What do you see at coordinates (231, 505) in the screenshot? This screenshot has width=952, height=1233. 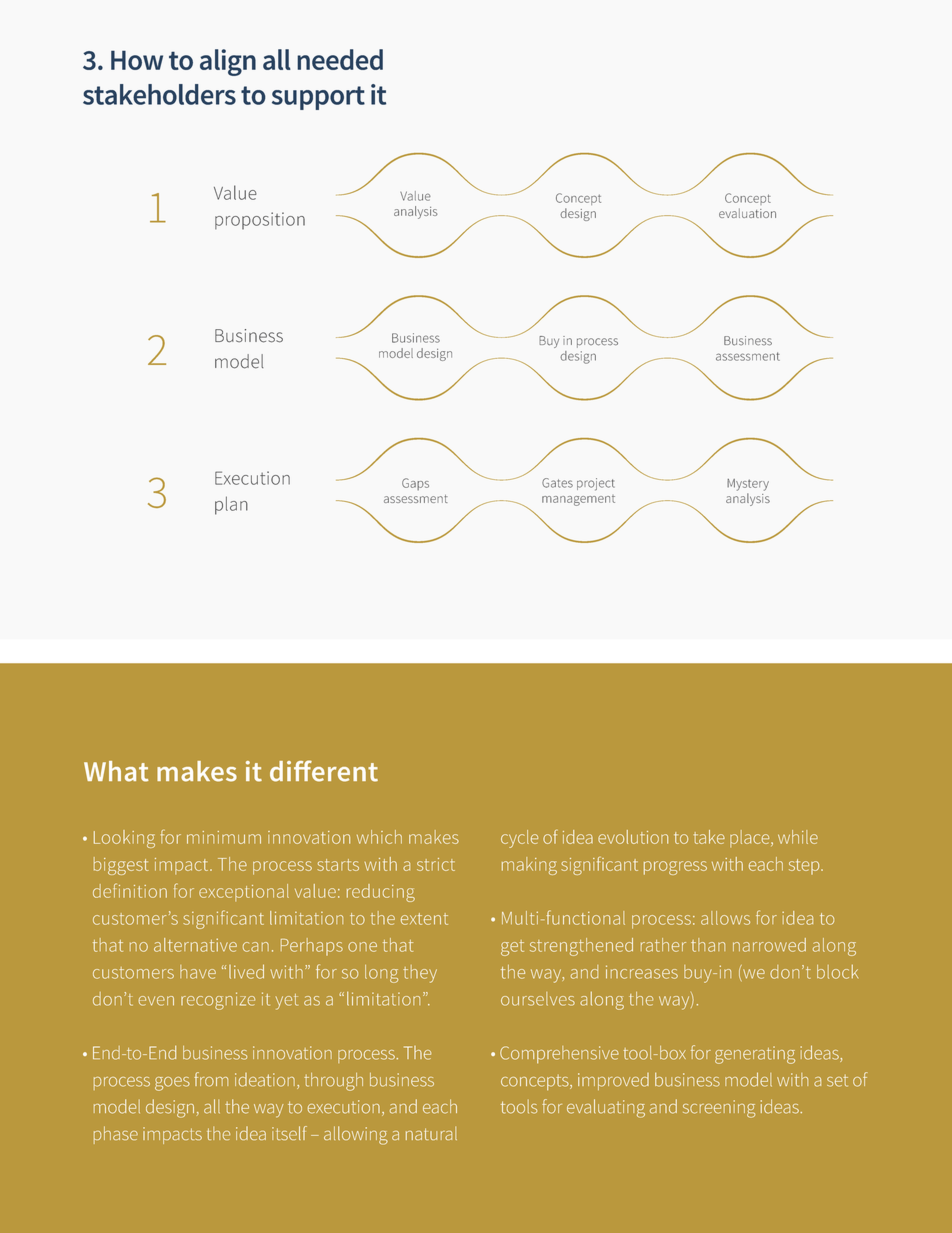 I see `plan` at bounding box center [231, 505].
